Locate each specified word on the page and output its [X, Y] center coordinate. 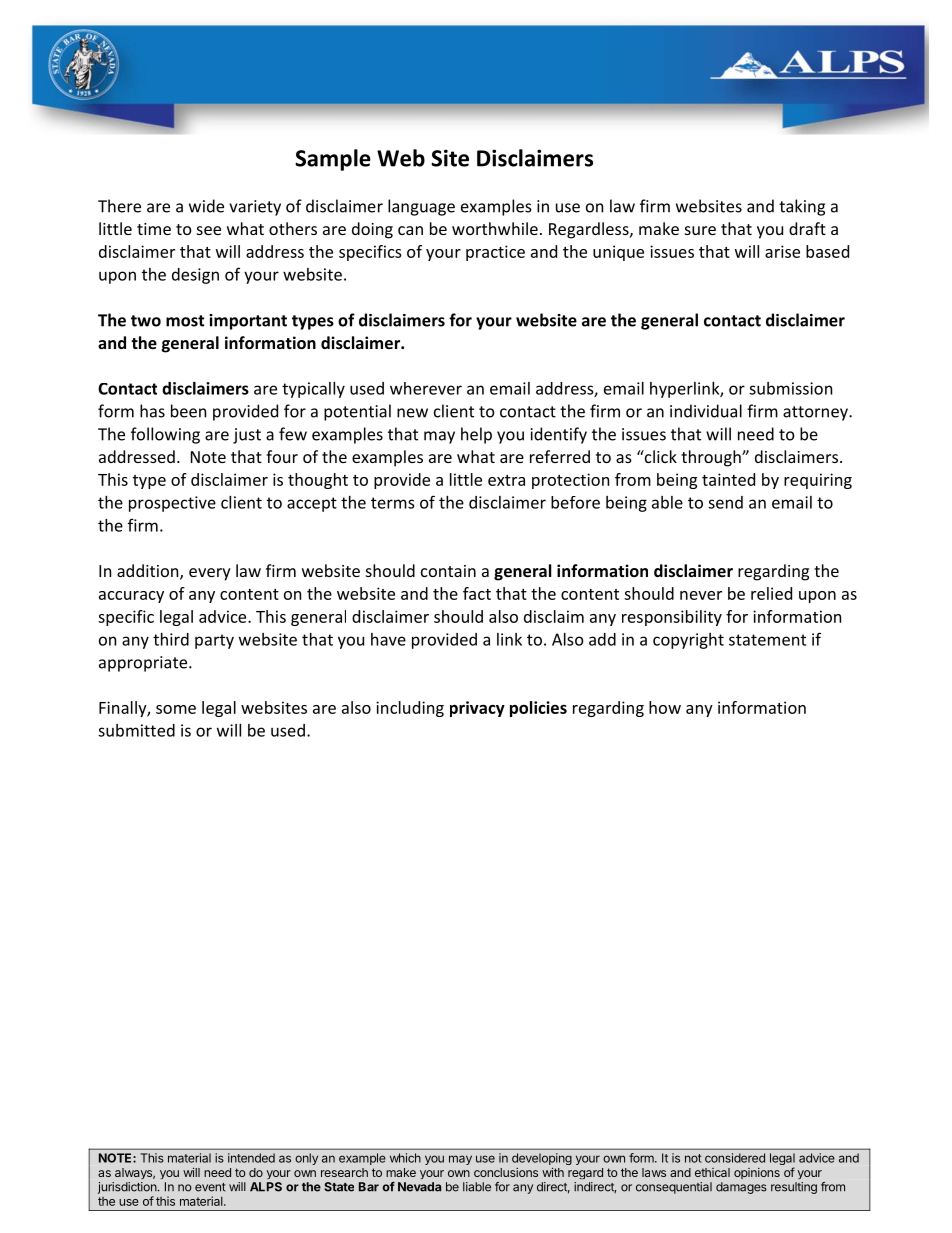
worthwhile [495, 228]
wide [206, 206]
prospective [172, 504]
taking [802, 207]
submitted [136, 730]
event [210, 1187]
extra [506, 480]
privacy [477, 709]
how [665, 707]
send [725, 502]
